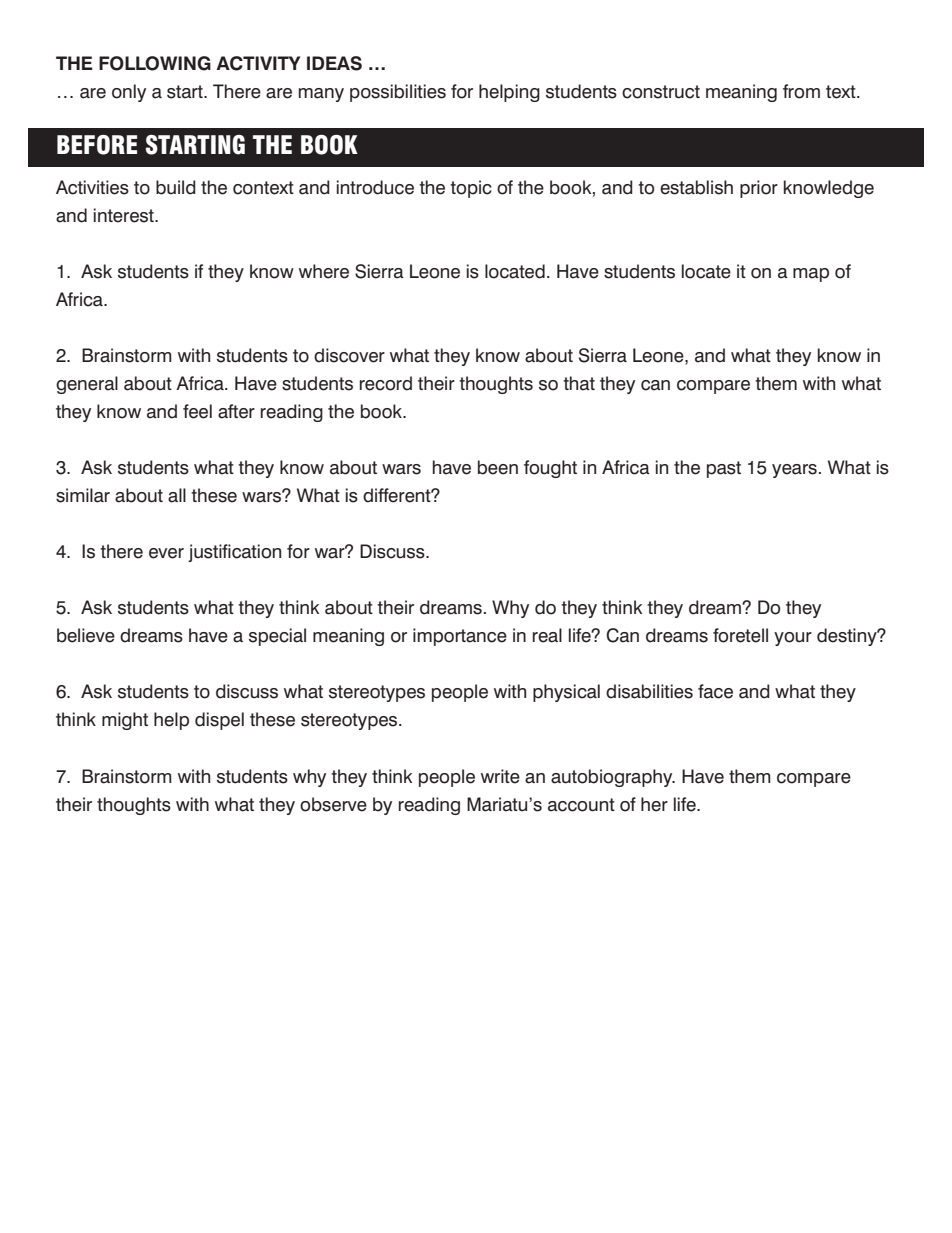  I want to click on autobiography, so click(613, 778).
